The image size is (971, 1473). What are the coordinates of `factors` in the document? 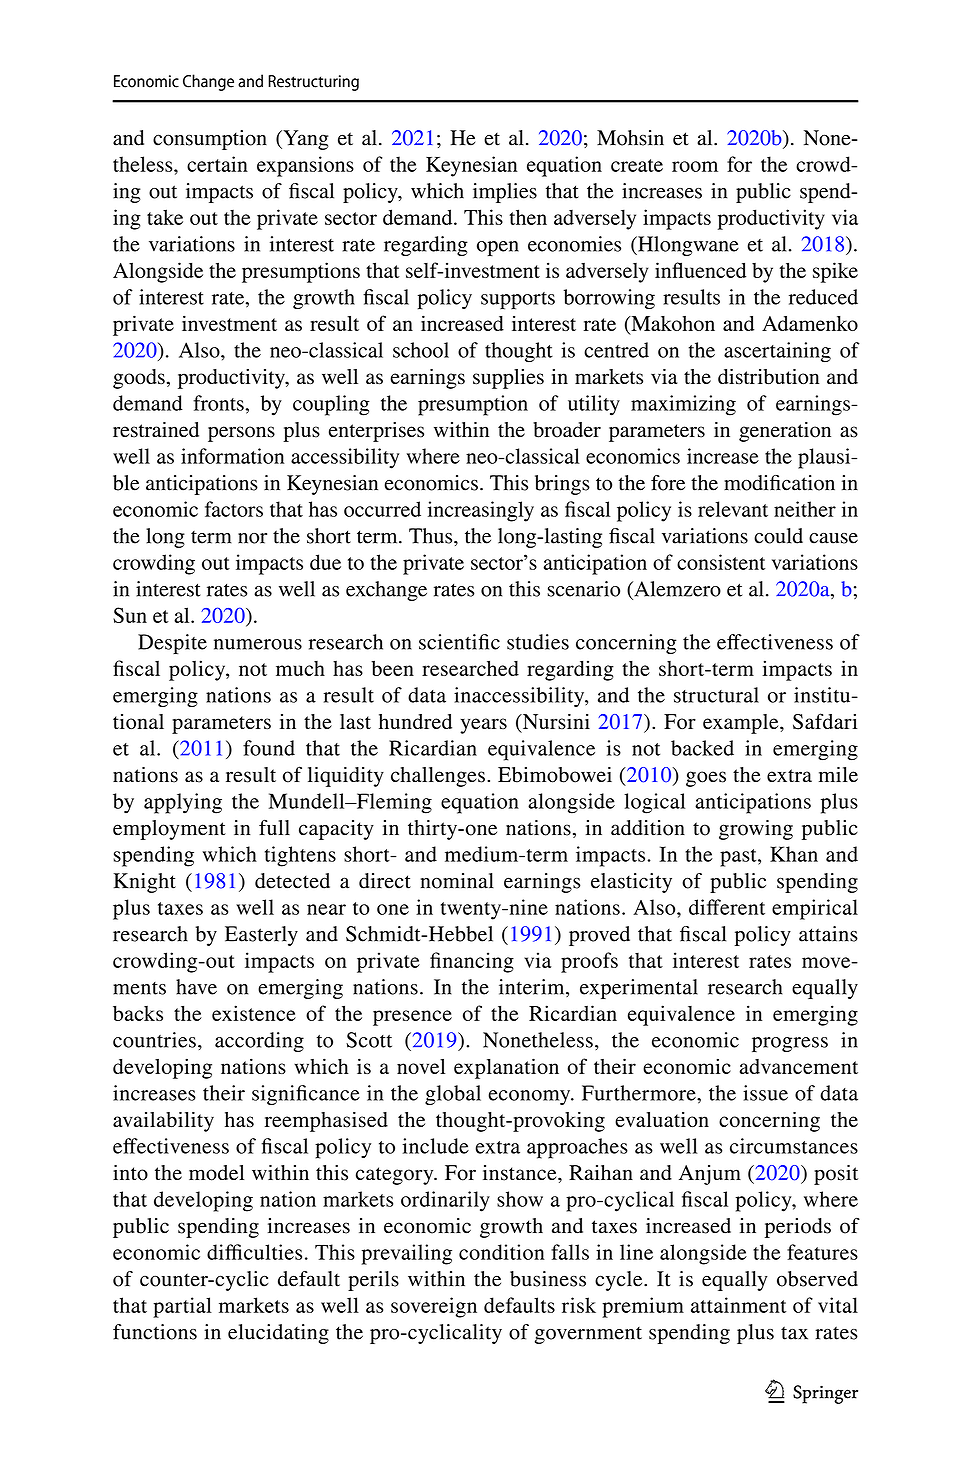 It's located at (234, 509).
